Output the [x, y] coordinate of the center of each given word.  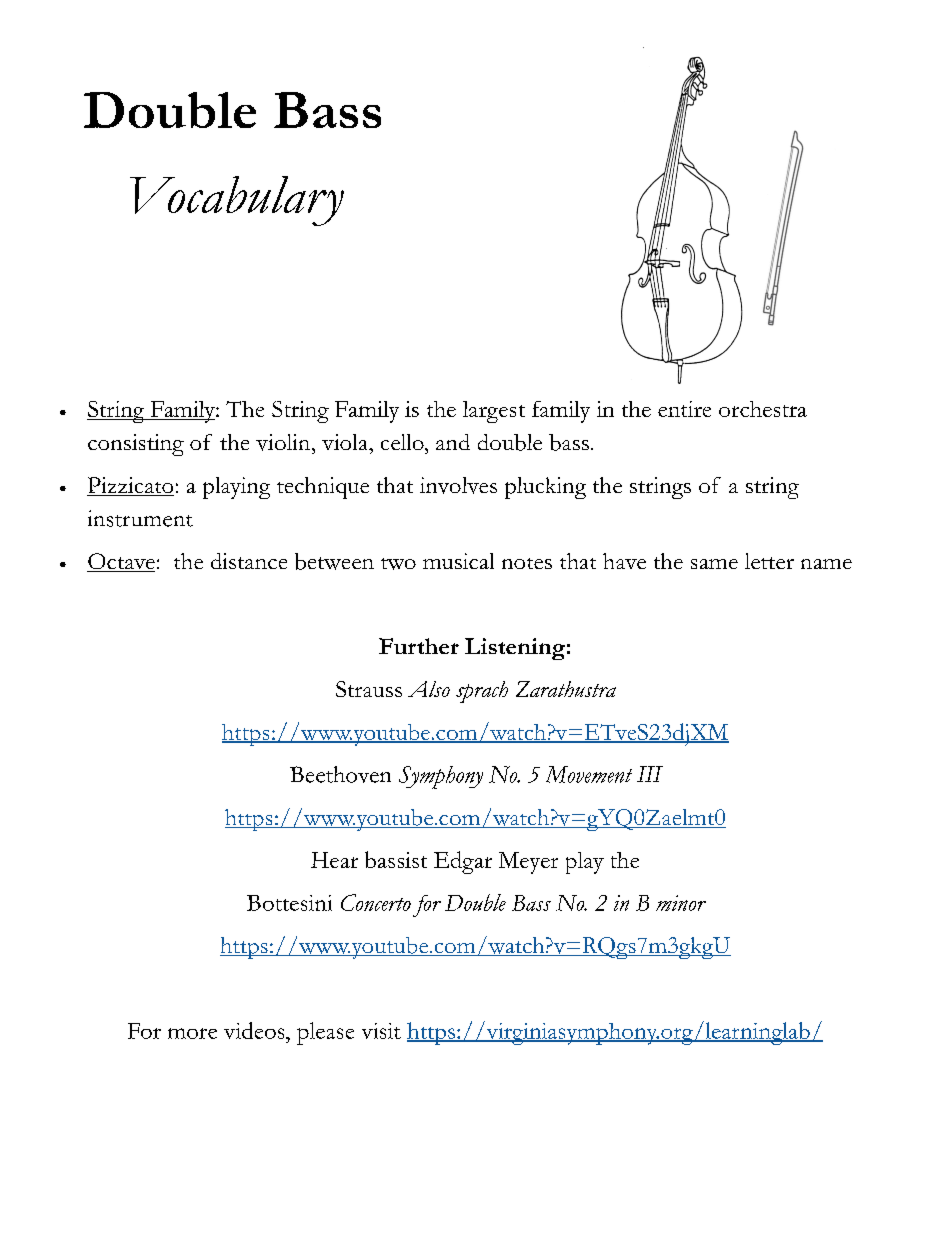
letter [769, 561]
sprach [482, 692]
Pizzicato [130, 486]
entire [684, 409]
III [650, 774]
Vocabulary [237, 201]
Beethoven [340, 774]
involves [458, 485]
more [192, 1033]
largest [494, 412]
